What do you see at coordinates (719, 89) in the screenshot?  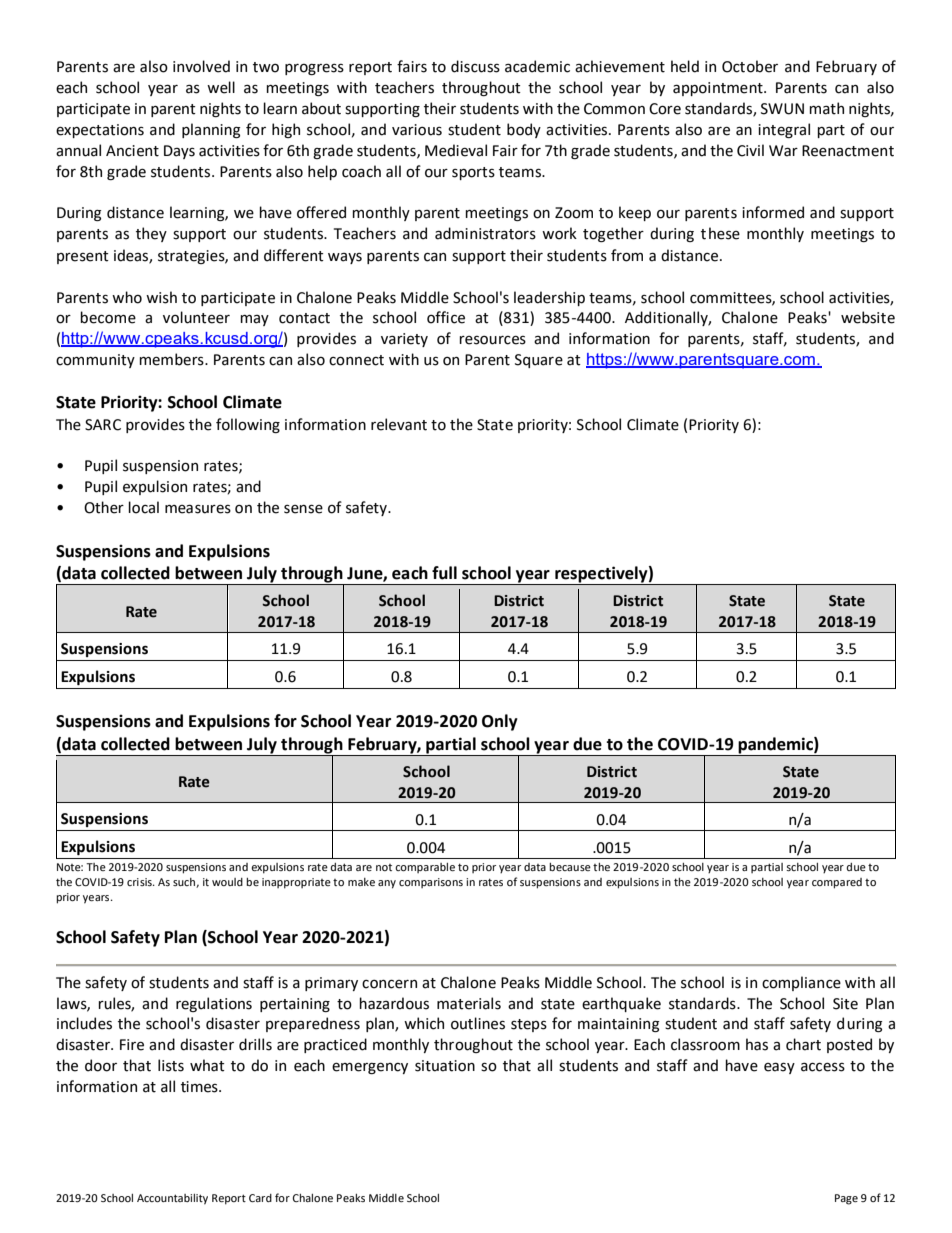 I see `appointment` at bounding box center [719, 89].
